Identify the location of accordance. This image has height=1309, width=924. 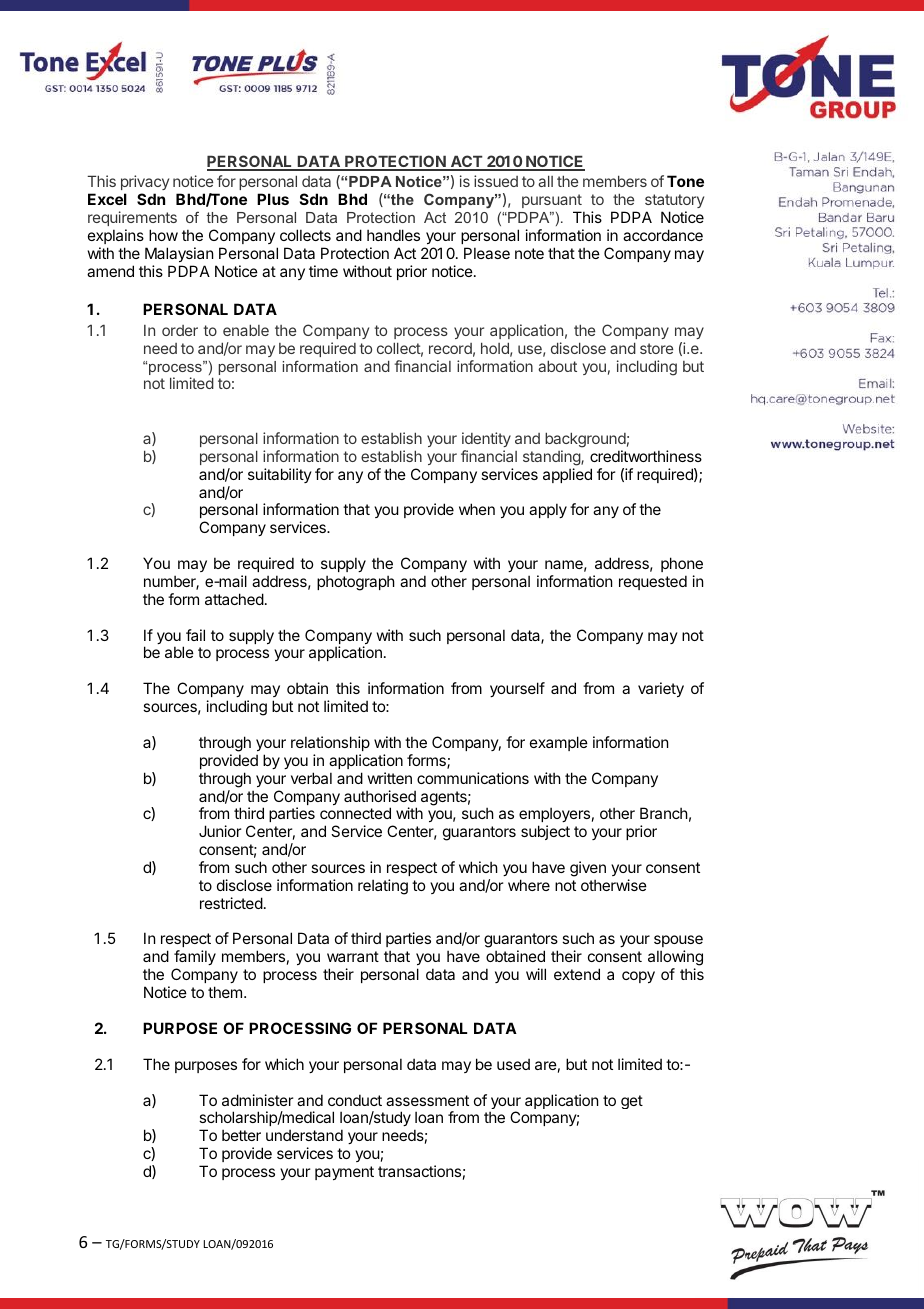
(663, 235).
